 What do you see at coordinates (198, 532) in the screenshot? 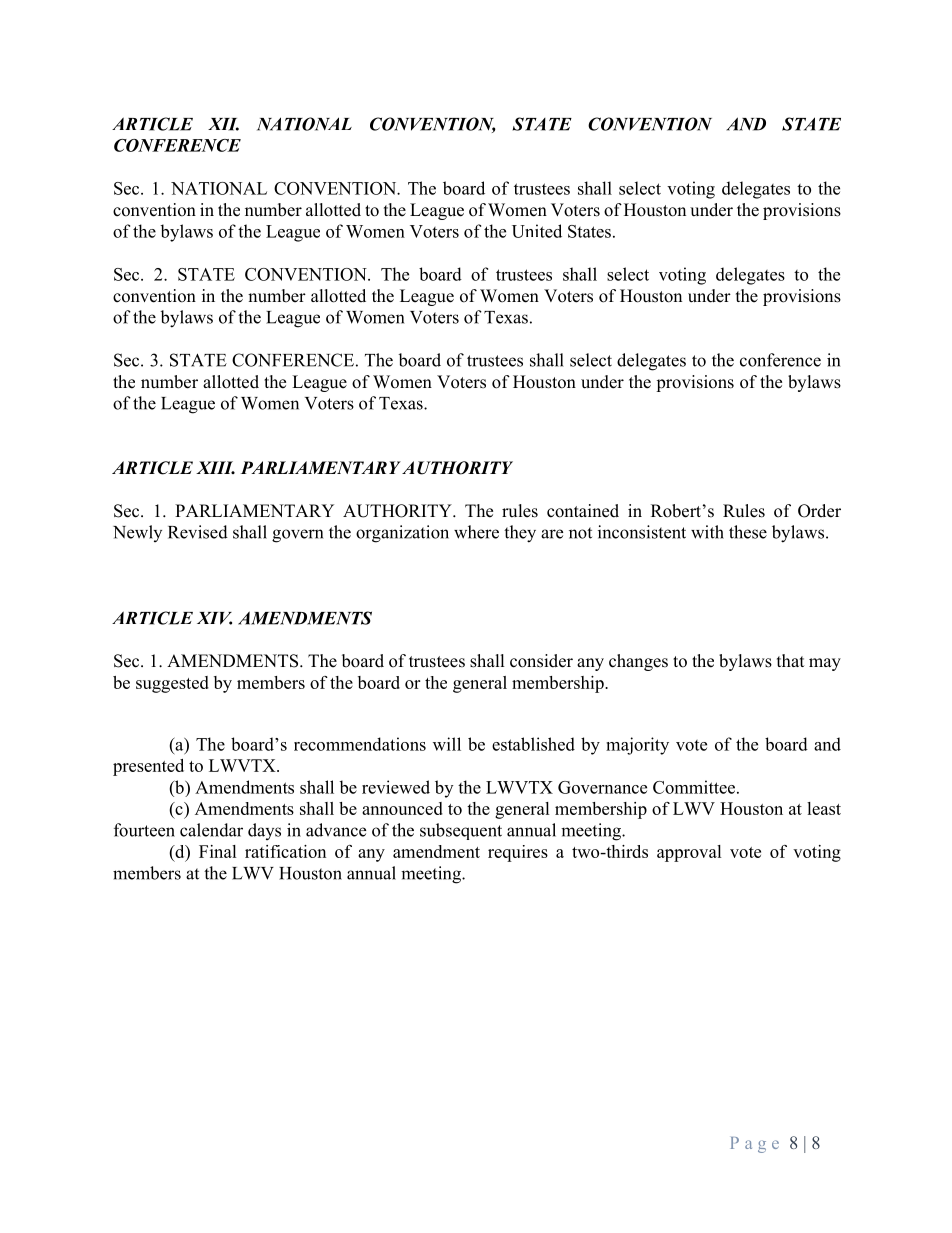
I see `Revised` at bounding box center [198, 532].
